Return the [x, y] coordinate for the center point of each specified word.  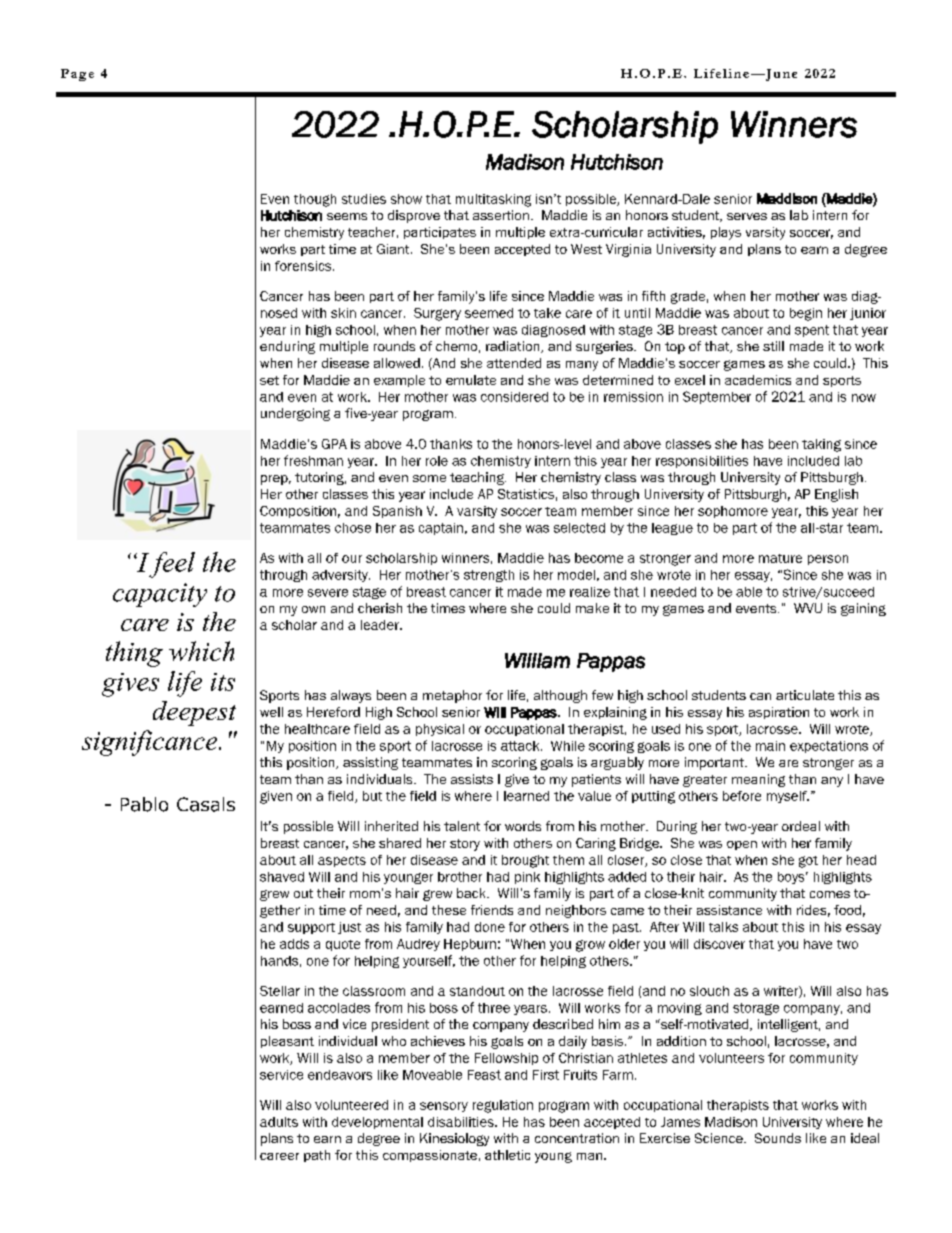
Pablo [144, 804]
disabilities [462, 1122]
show [406, 199]
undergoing [295, 414]
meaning [758, 780]
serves [747, 216]
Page [77, 75]
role [437, 461]
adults [279, 1122]
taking [821, 445]
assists [472, 779]
